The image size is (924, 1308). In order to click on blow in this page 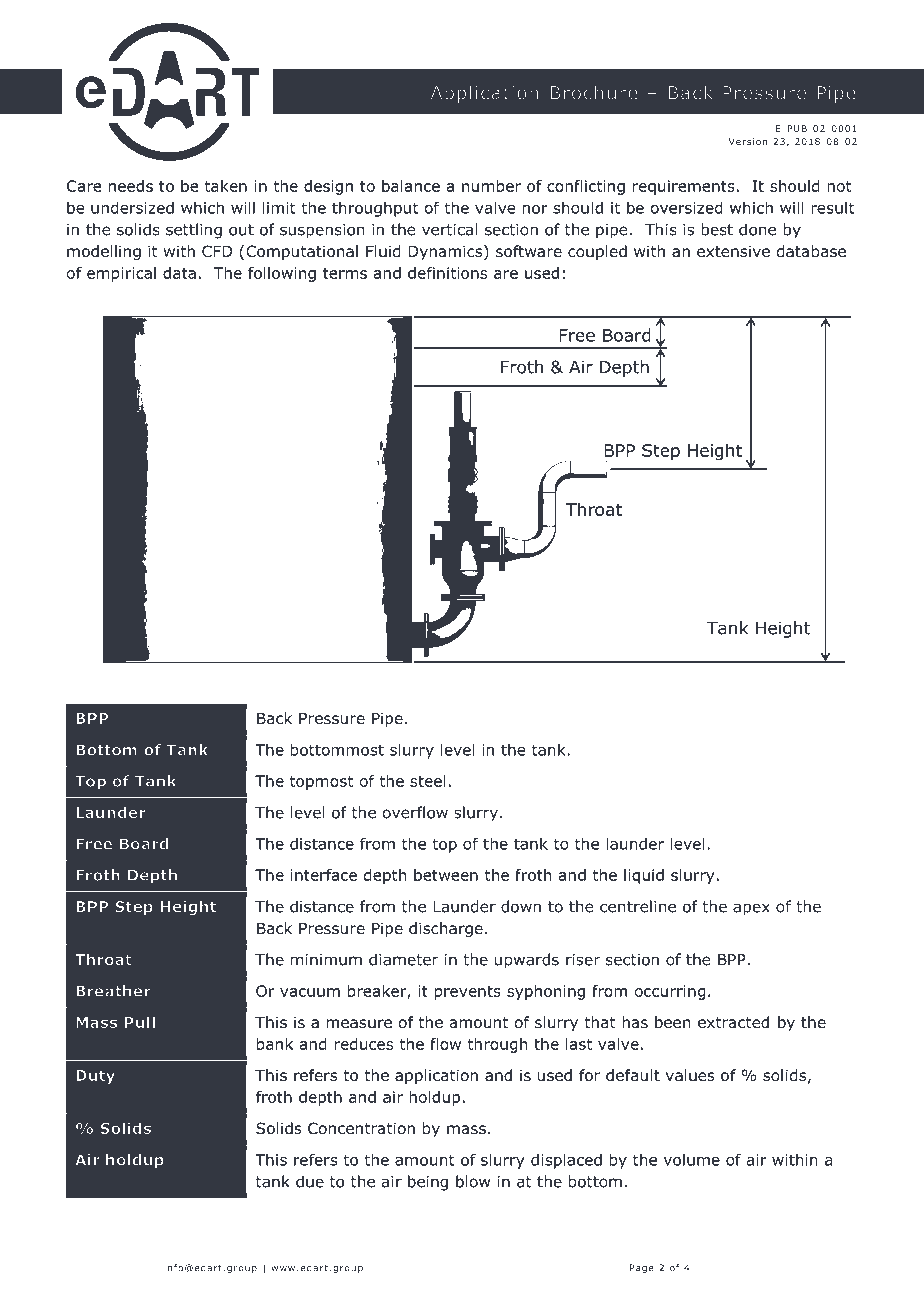, I will do `click(473, 1181)`.
